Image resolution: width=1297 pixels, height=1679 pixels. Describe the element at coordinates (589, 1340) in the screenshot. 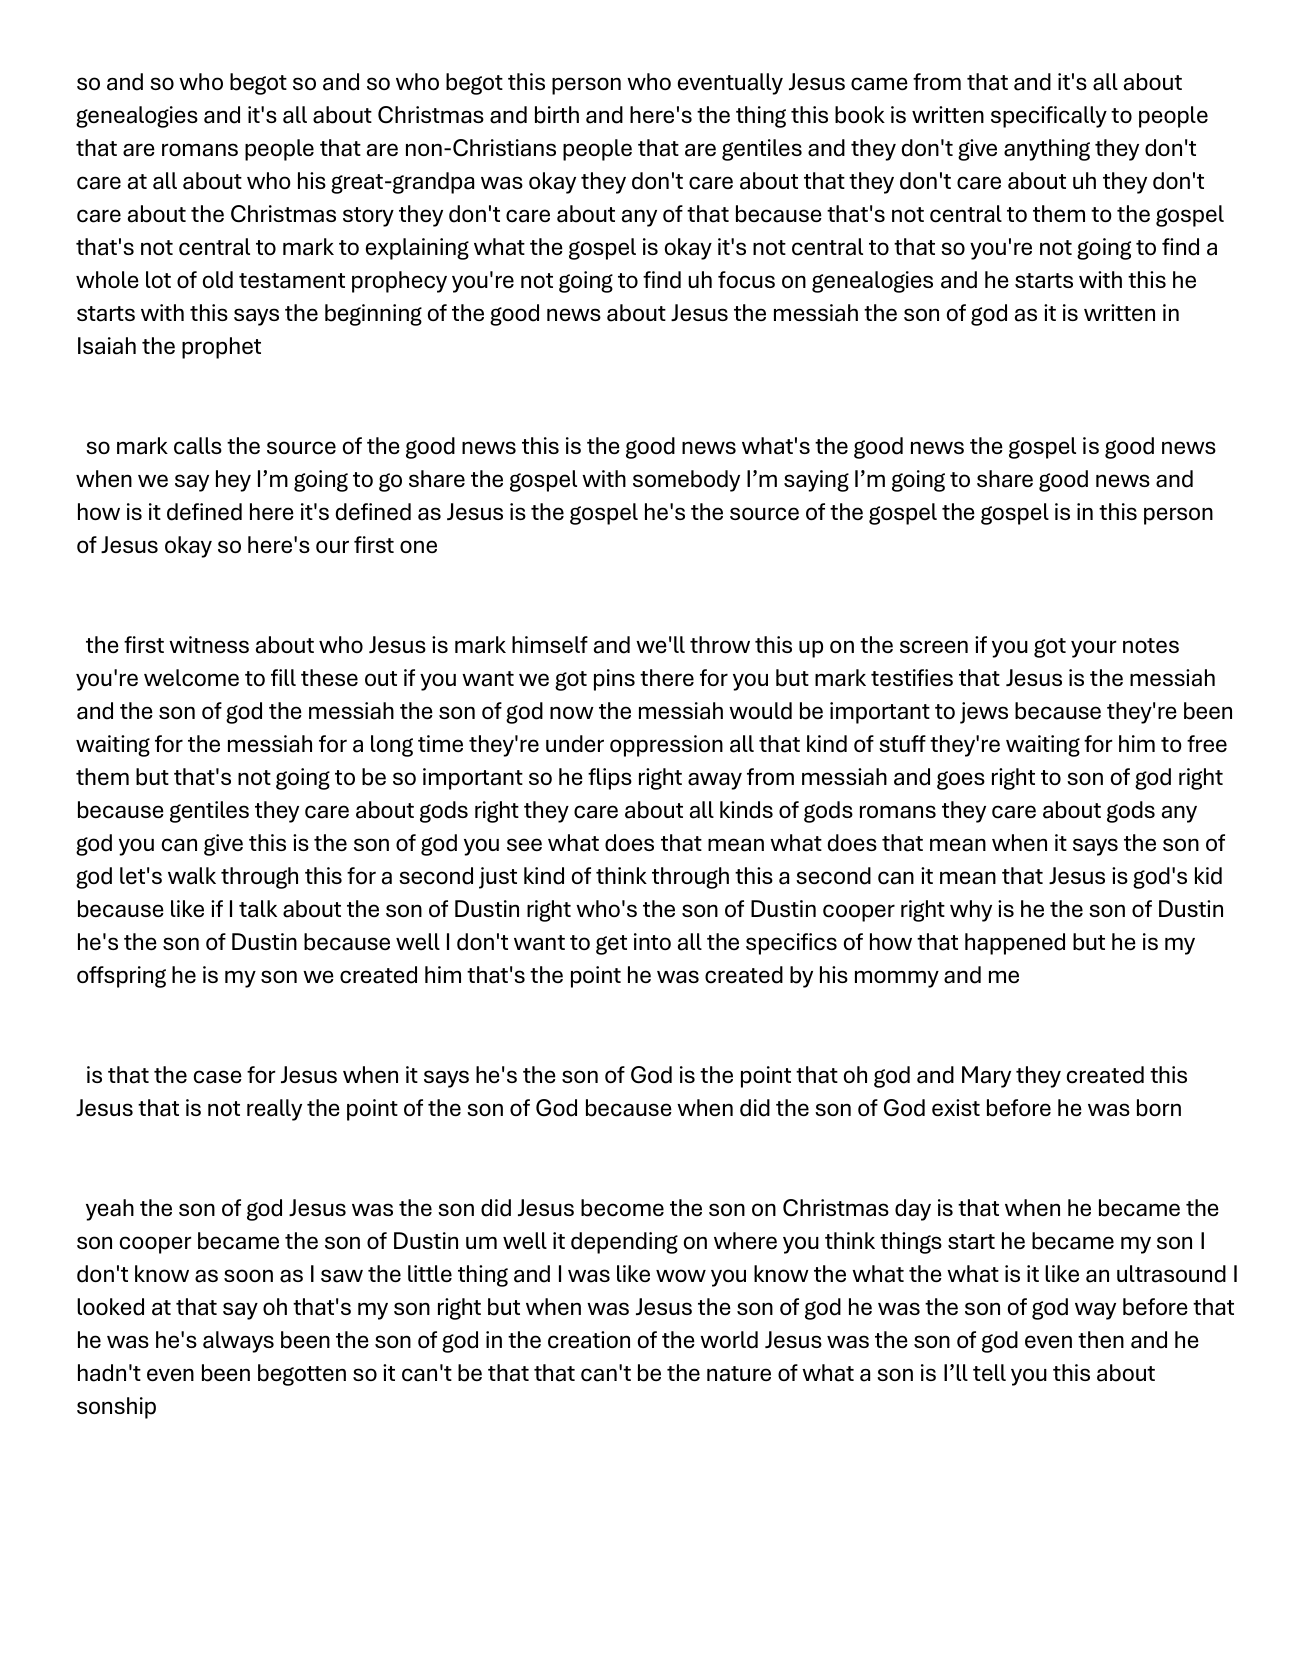

I see `creation` at that location.
